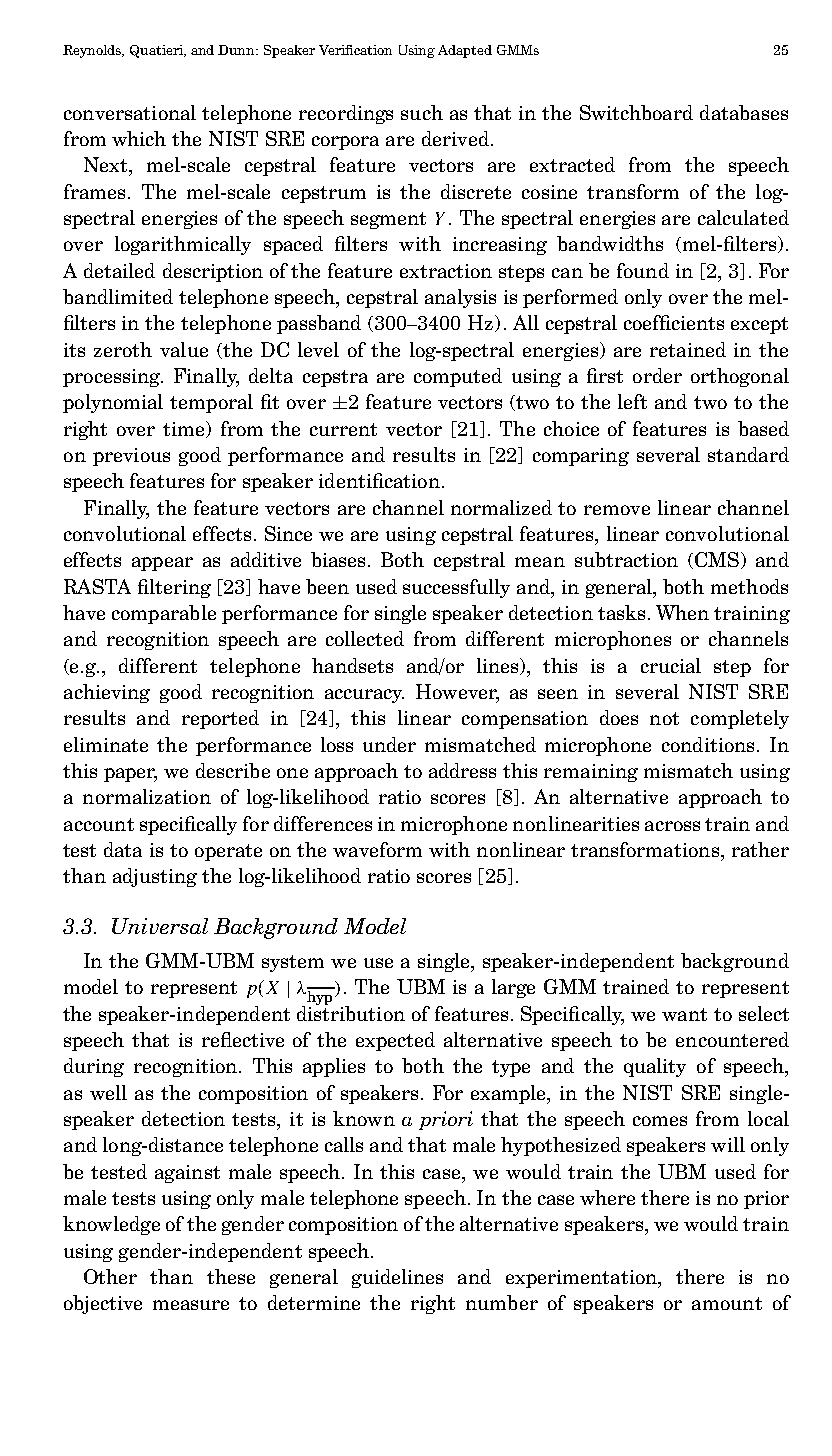  I want to click on Other, so click(110, 1276).
